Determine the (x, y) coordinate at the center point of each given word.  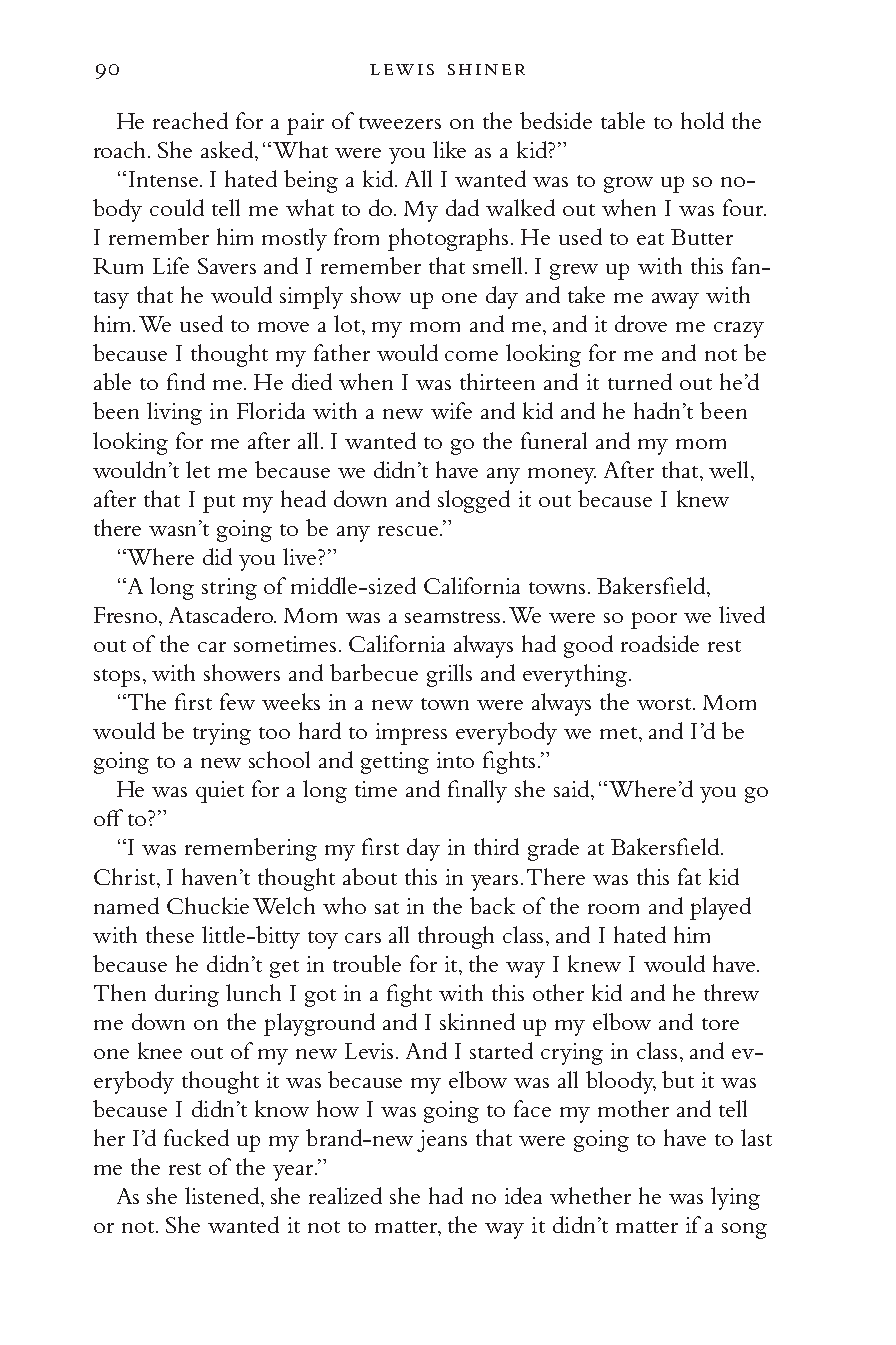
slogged (474, 501)
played (720, 908)
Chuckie (208, 905)
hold (702, 120)
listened (223, 1195)
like (449, 149)
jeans (442, 1141)
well (730, 469)
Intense (163, 179)
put (219, 504)
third (496, 846)
